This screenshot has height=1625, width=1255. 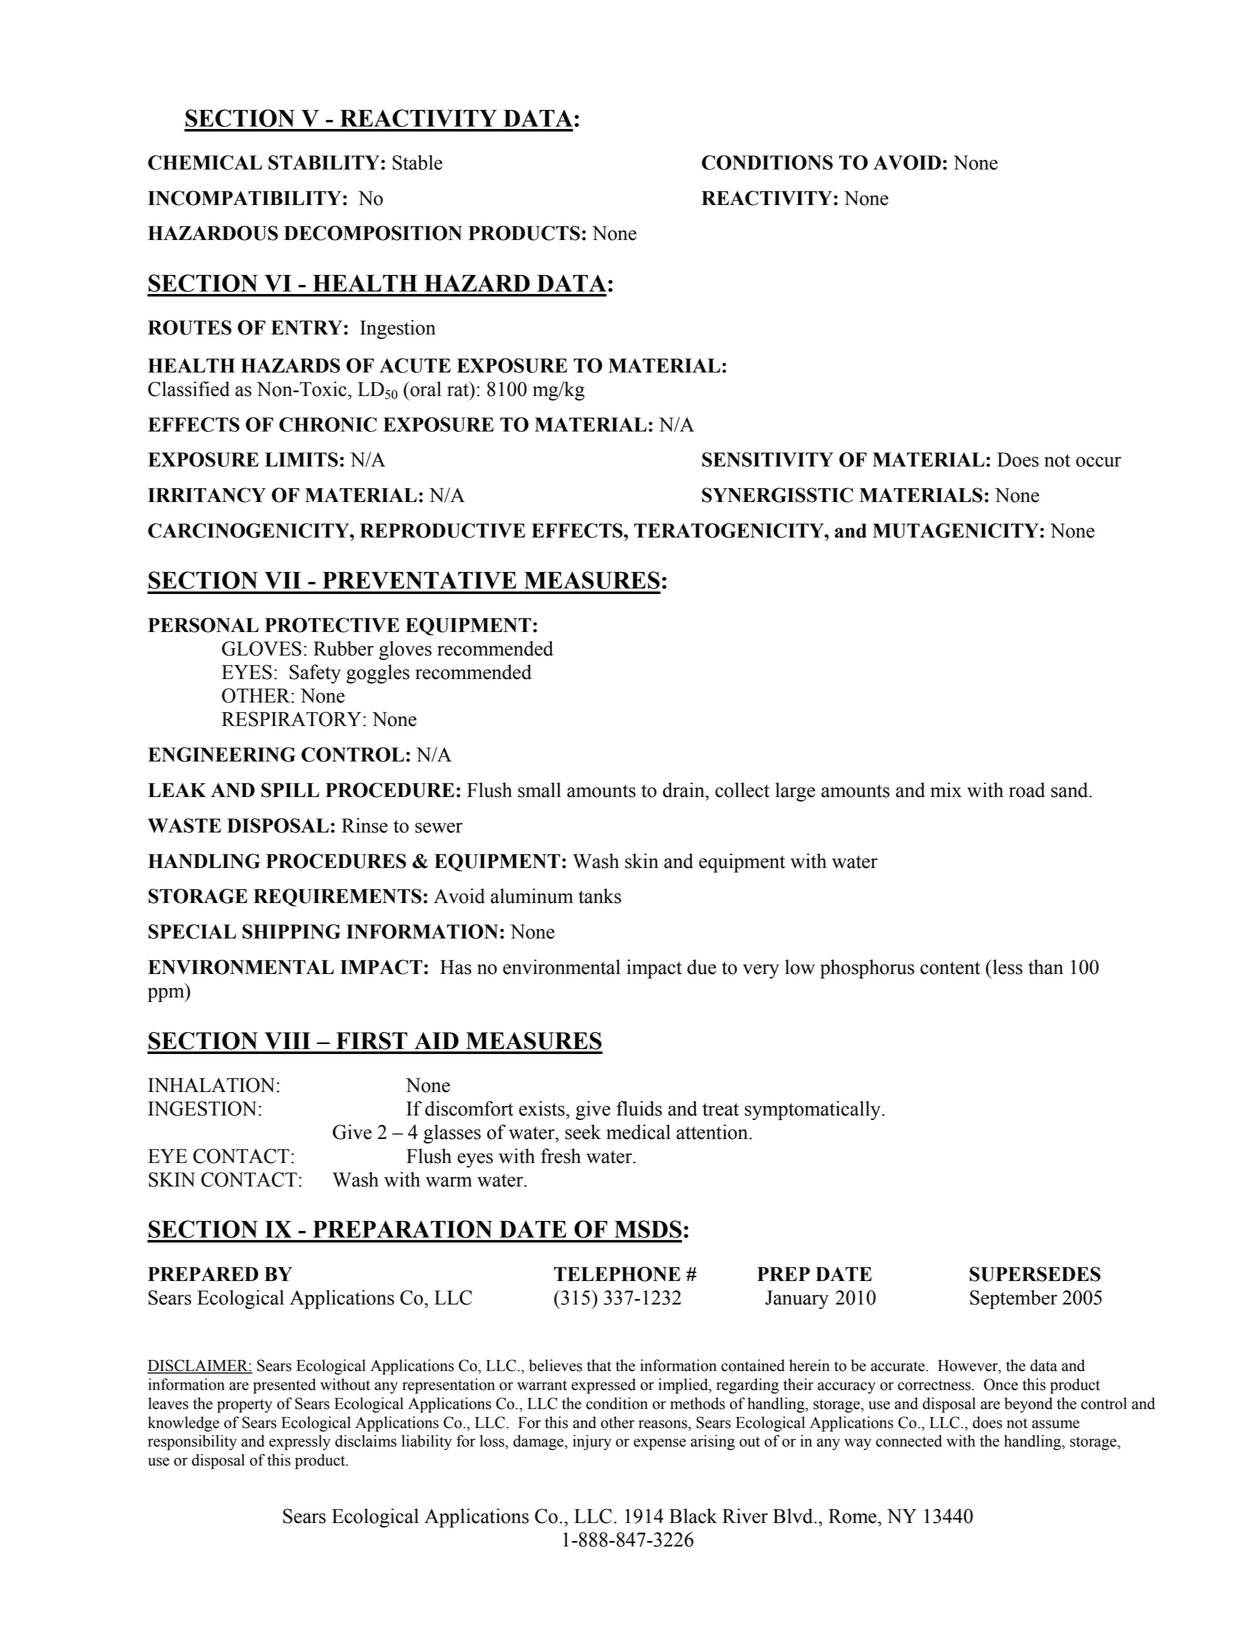 What do you see at coordinates (300, 1442) in the screenshot?
I see `expressly` at bounding box center [300, 1442].
